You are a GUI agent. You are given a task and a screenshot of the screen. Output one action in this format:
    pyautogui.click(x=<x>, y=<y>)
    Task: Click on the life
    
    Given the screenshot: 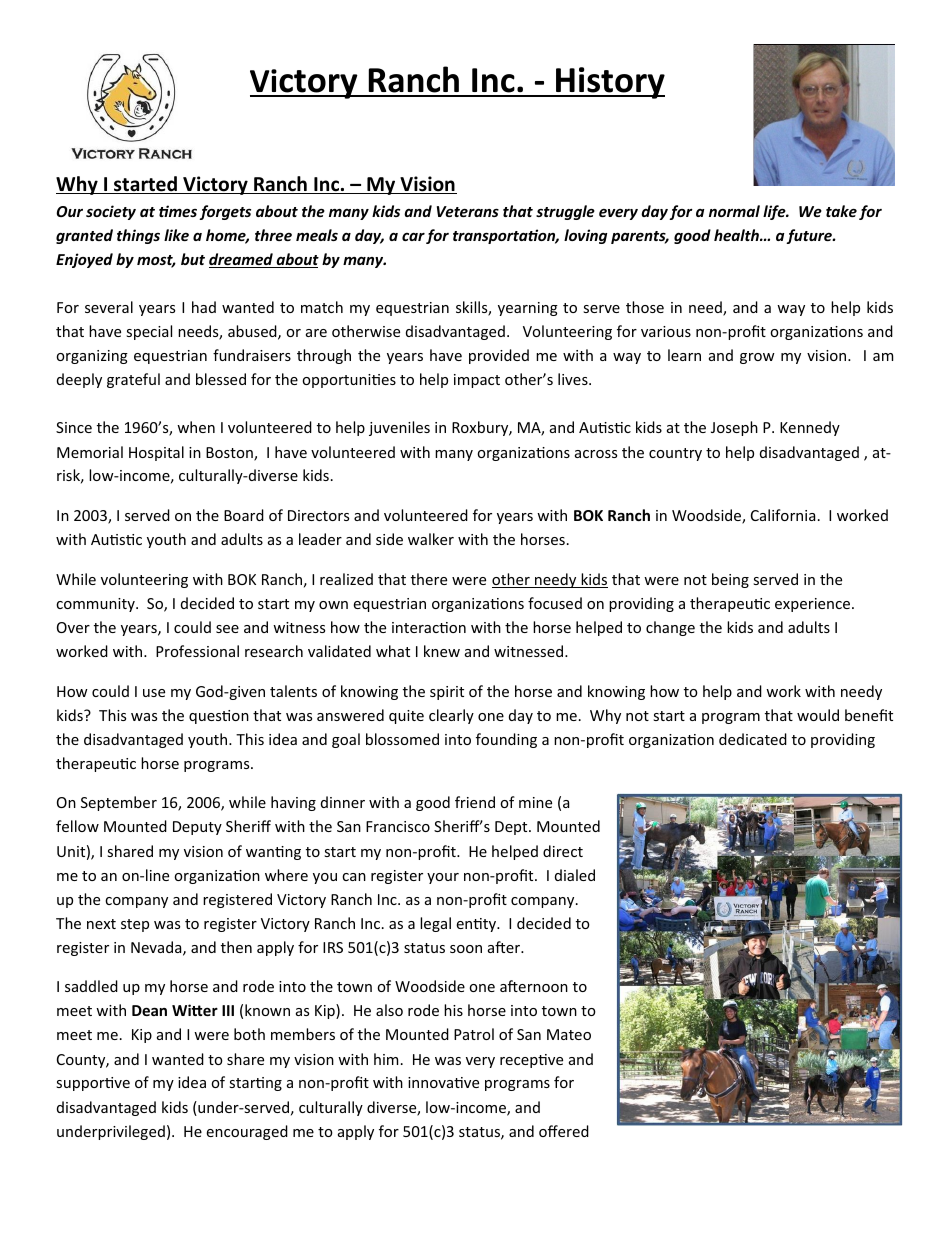 What is the action you would take?
    pyautogui.click(x=775, y=212)
